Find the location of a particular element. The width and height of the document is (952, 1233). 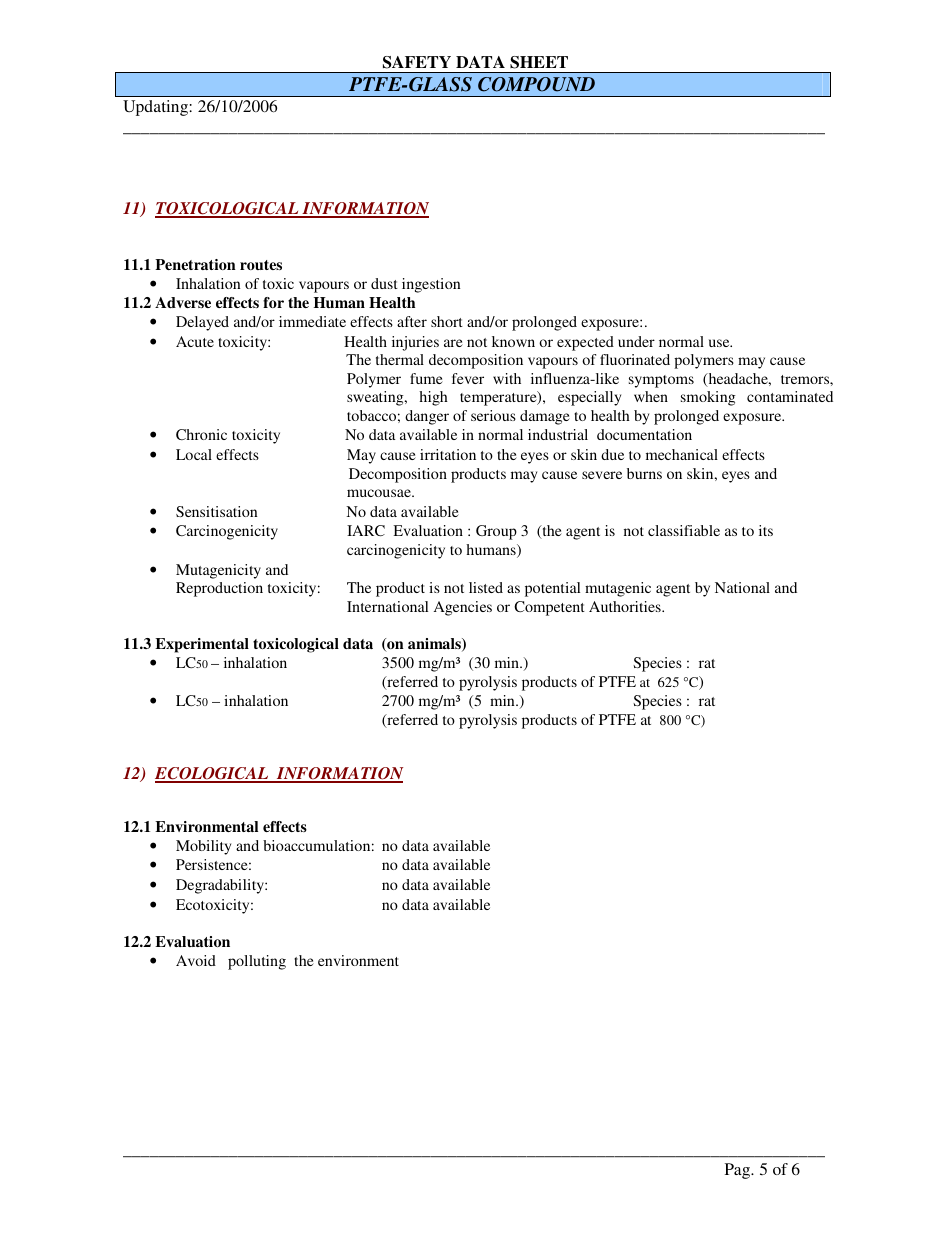

mechanical is located at coordinates (682, 454).
